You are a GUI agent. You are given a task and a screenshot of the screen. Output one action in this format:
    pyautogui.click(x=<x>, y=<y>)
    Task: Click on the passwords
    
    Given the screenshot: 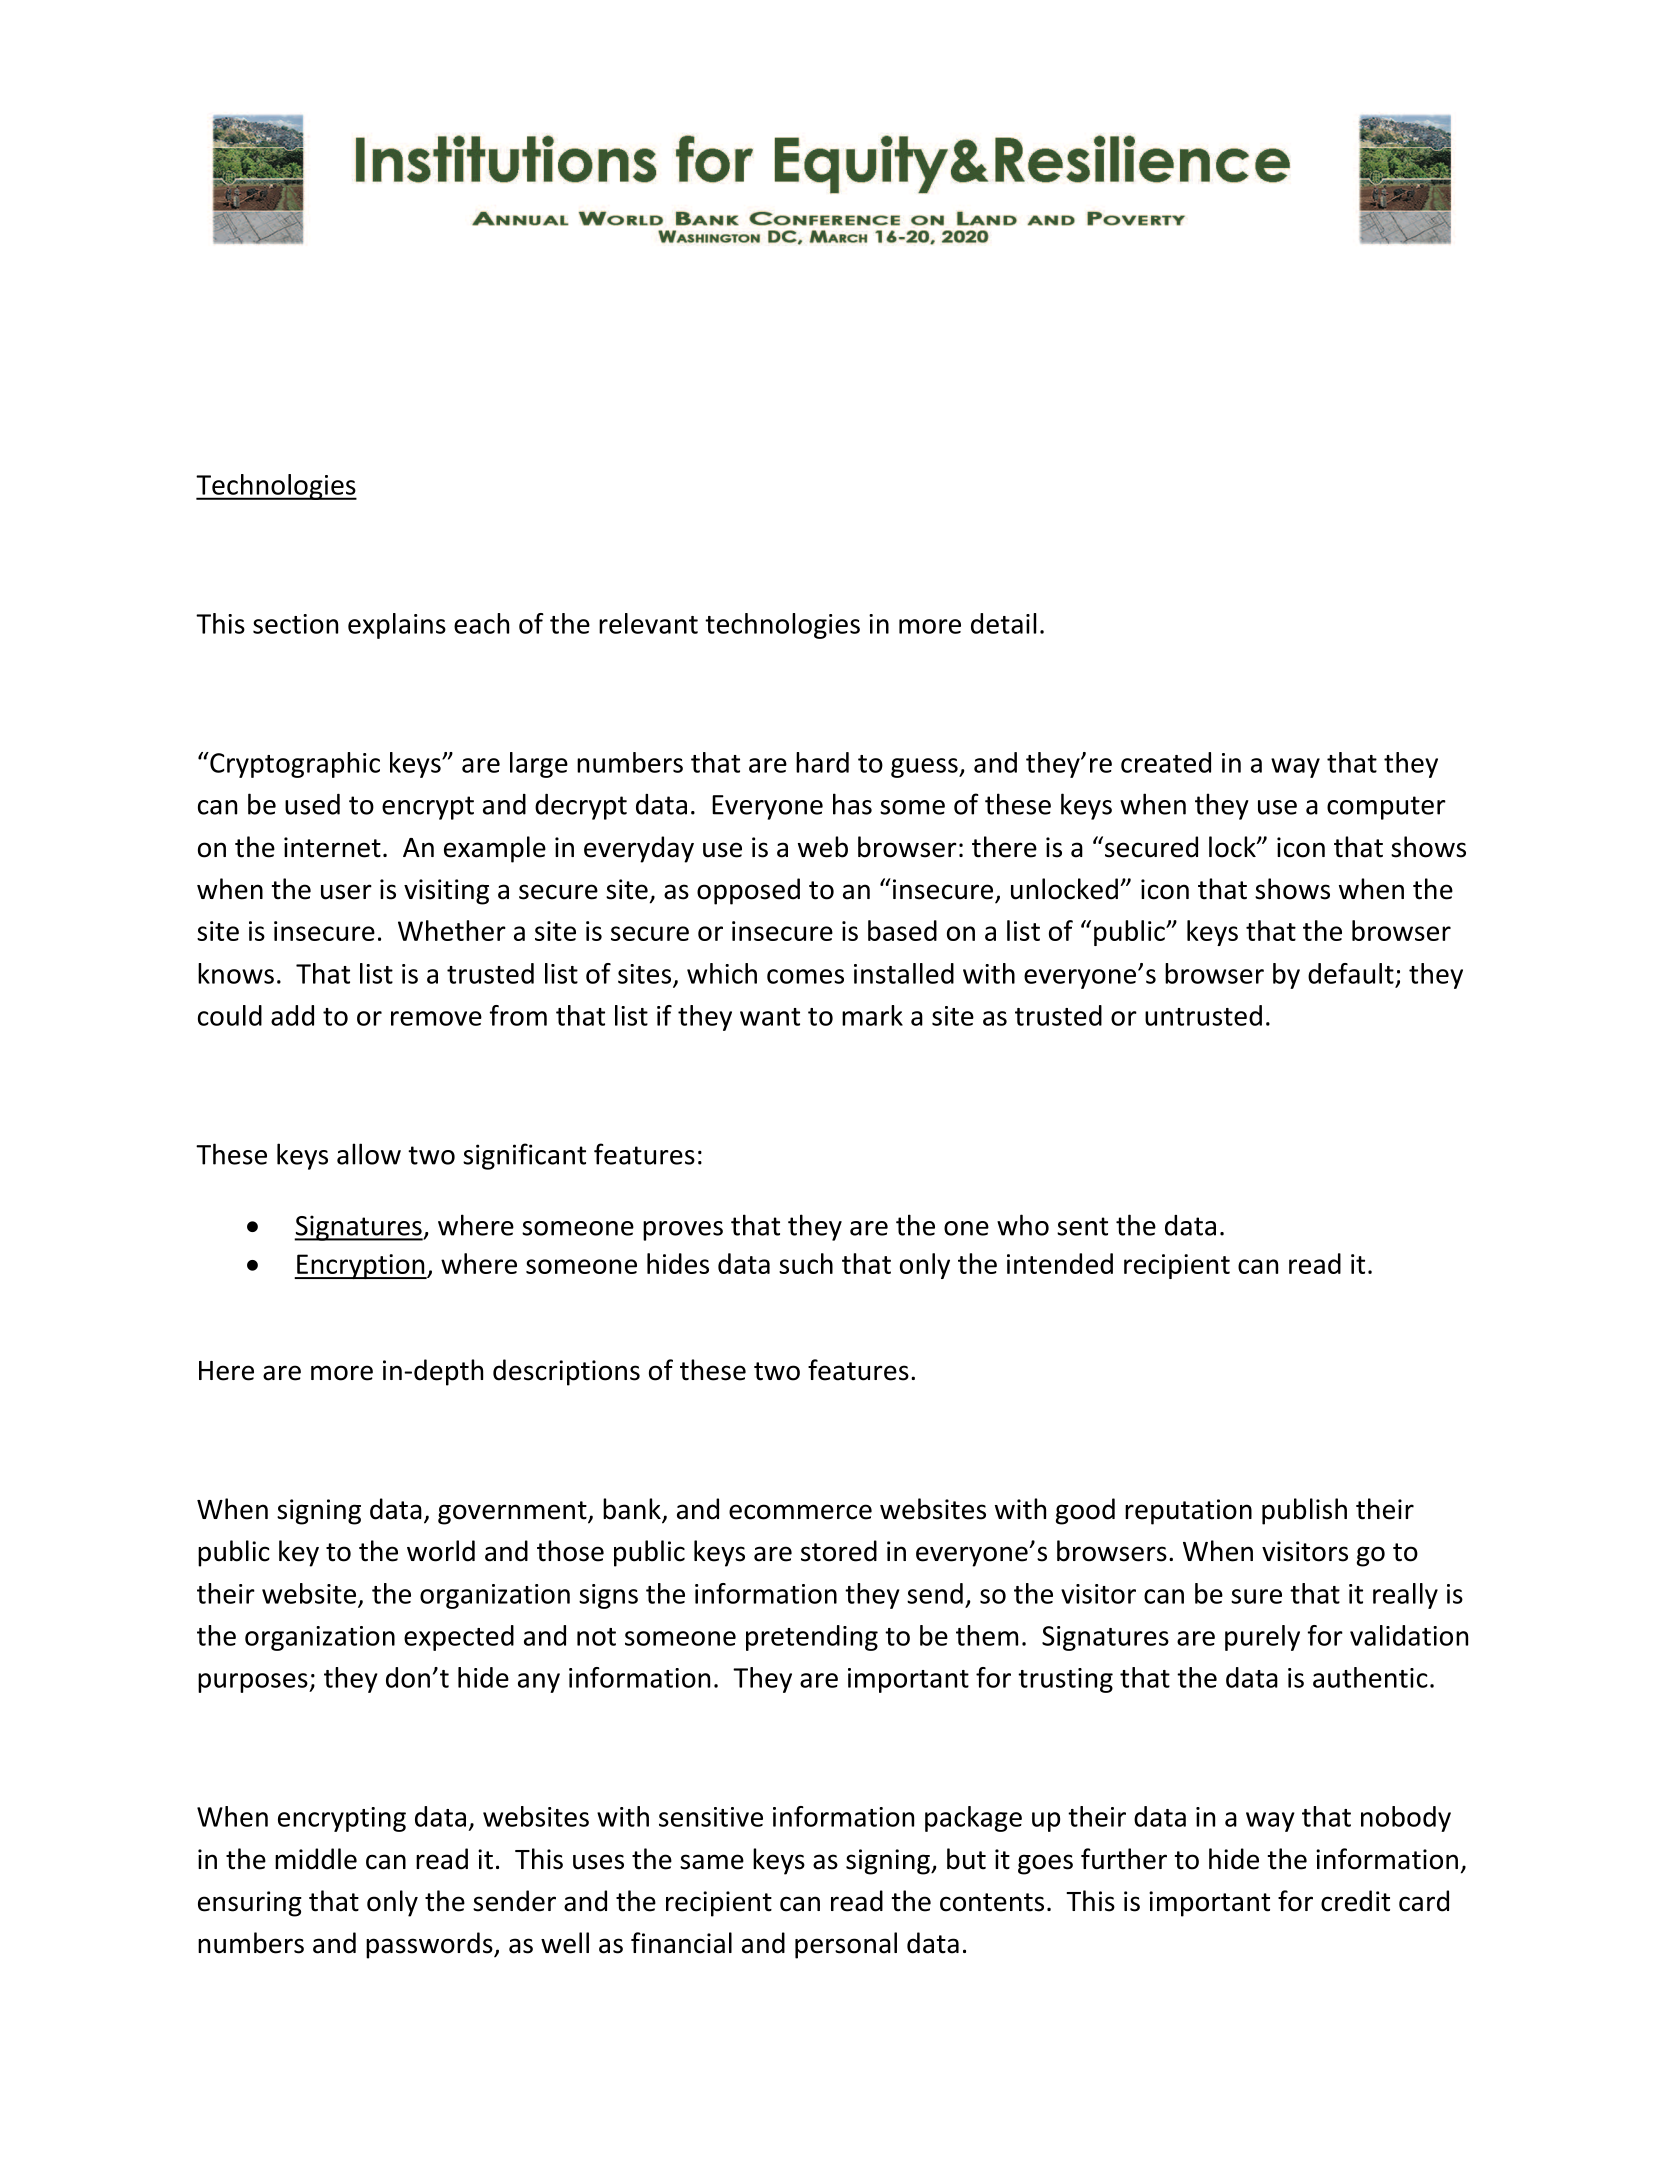 What is the action you would take?
    pyautogui.click(x=430, y=1945)
